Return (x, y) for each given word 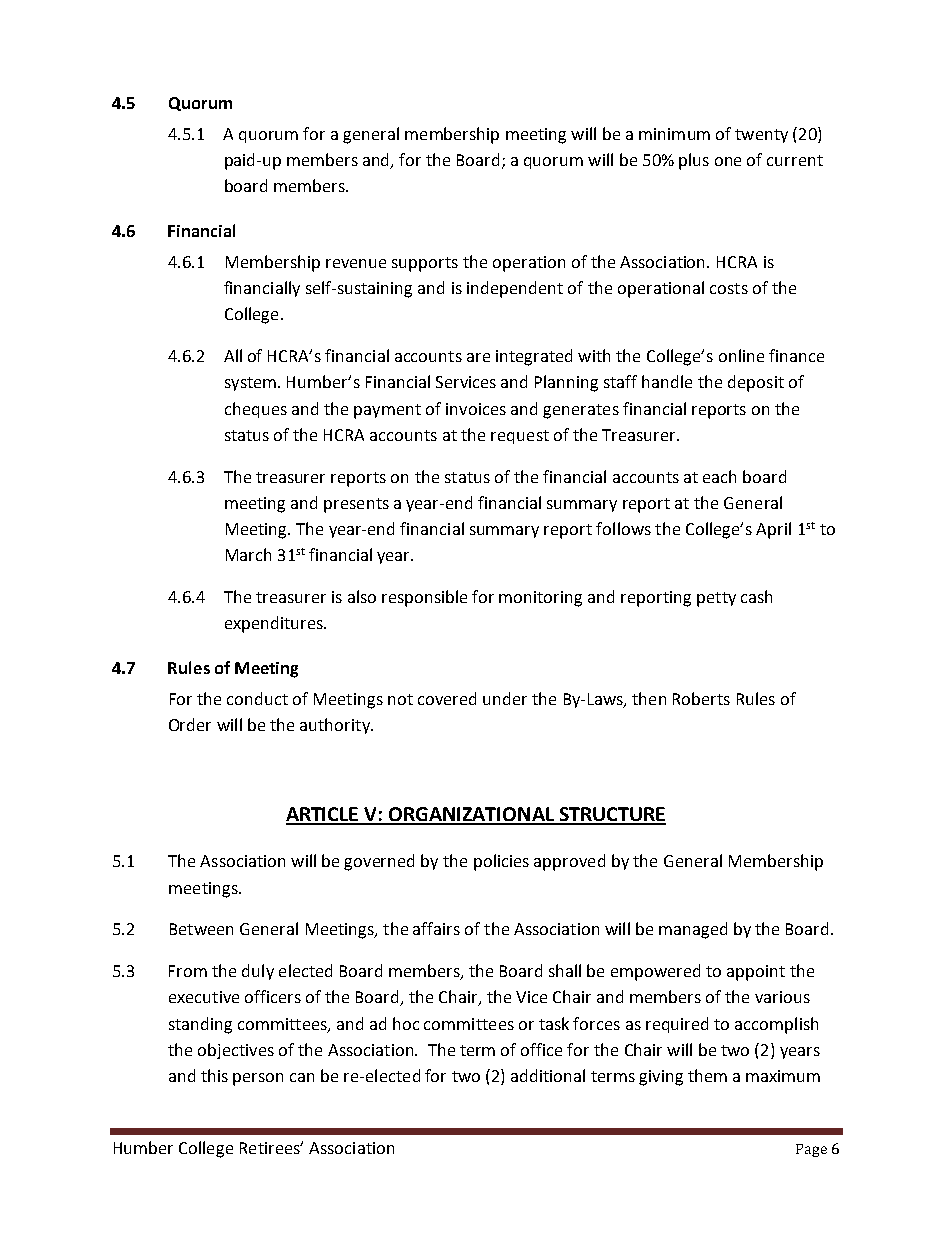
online (741, 355)
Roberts (701, 698)
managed (693, 930)
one (728, 161)
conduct (257, 698)
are (478, 357)
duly (258, 972)
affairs (436, 928)
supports (425, 264)
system (252, 384)
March (248, 554)
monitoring (540, 599)
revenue (356, 263)
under (505, 698)
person (258, 1079)
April (773, 530)
